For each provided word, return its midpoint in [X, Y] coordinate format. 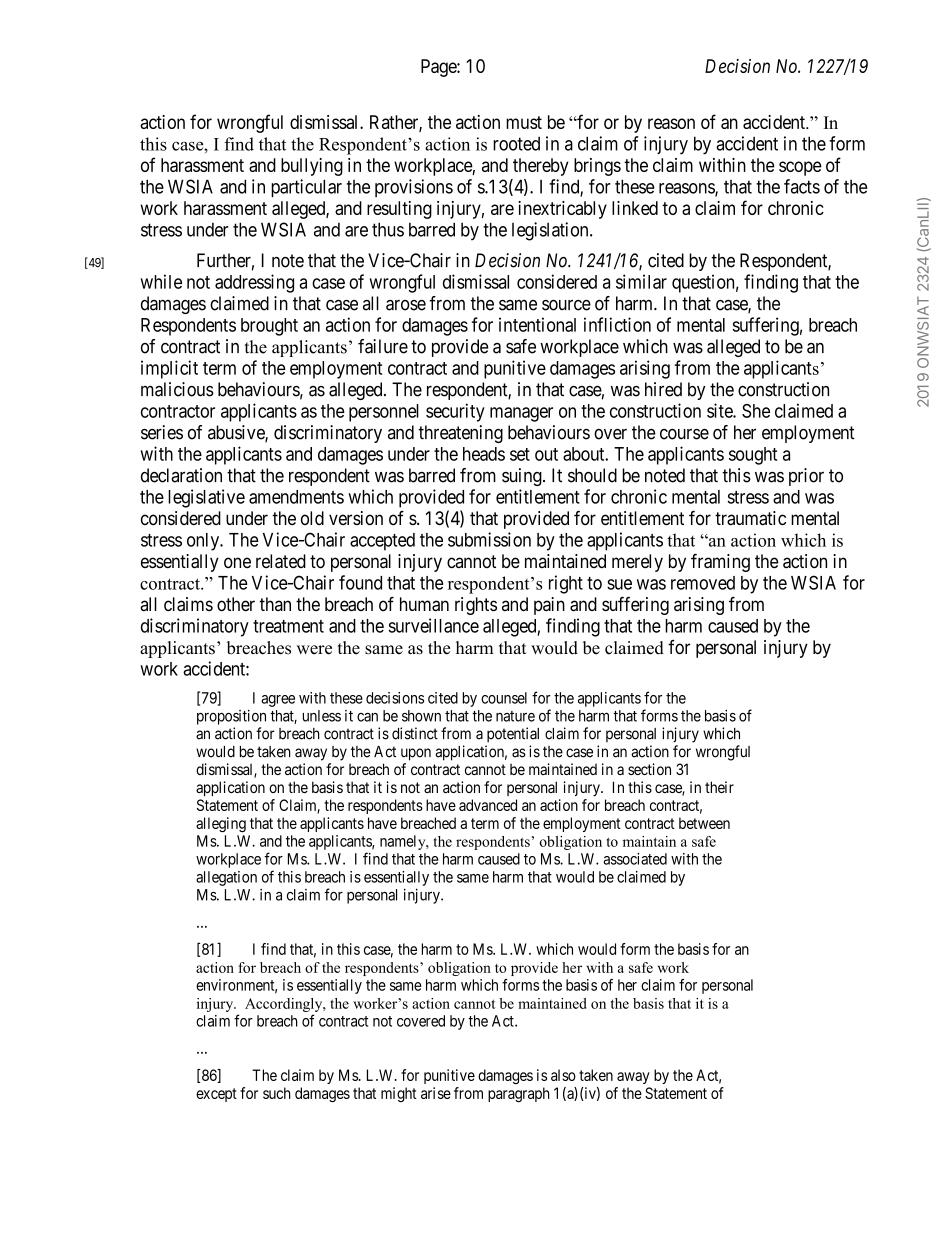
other [236, 604]
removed [703, 583]
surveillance [433, 625]
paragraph [519, 1094]
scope [800, 168]
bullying [312, 167]
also [563, 1075]
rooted [516, 144]
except [216, 1095]
